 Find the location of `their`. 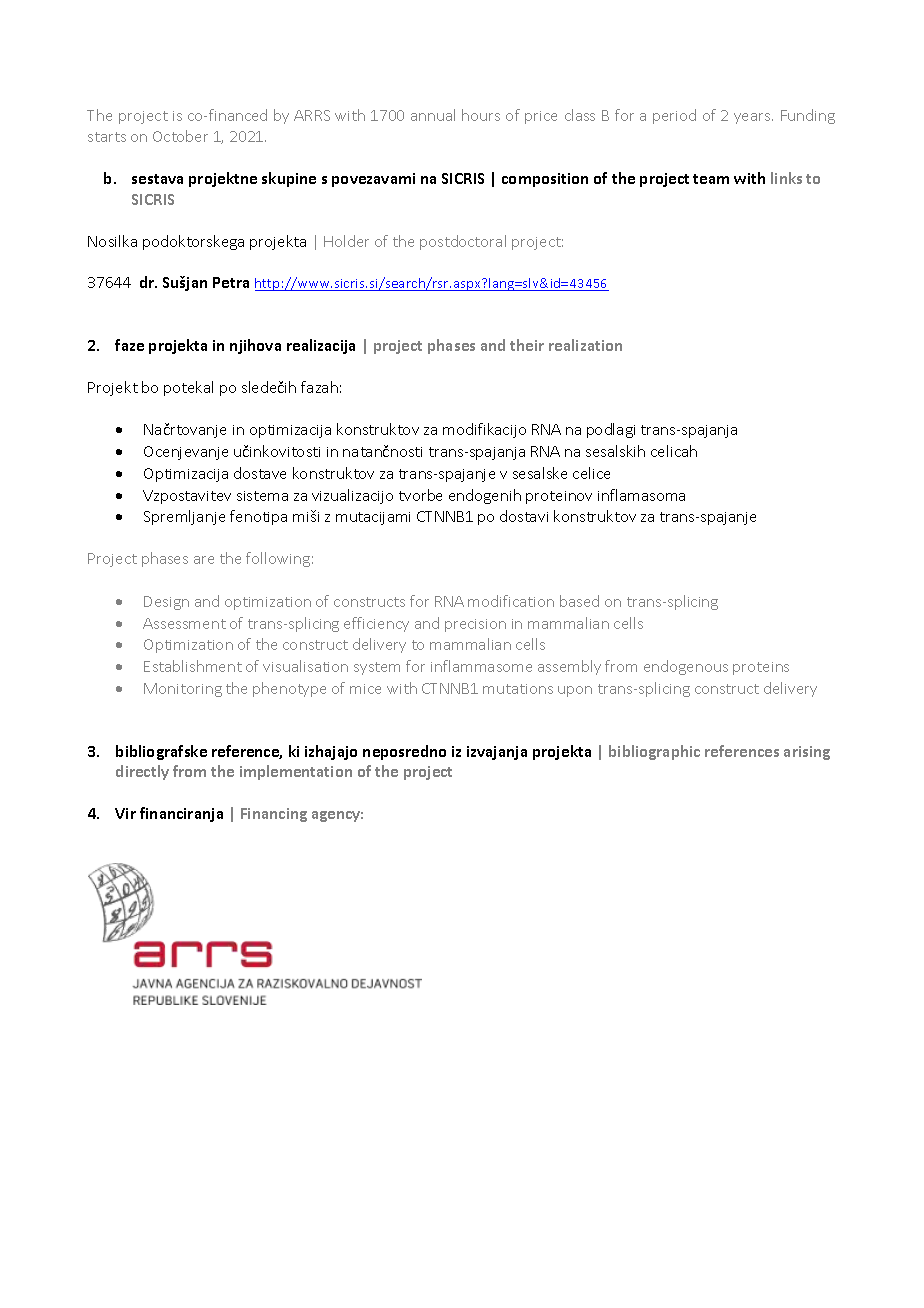

their is located at coordinates (527, 345).
